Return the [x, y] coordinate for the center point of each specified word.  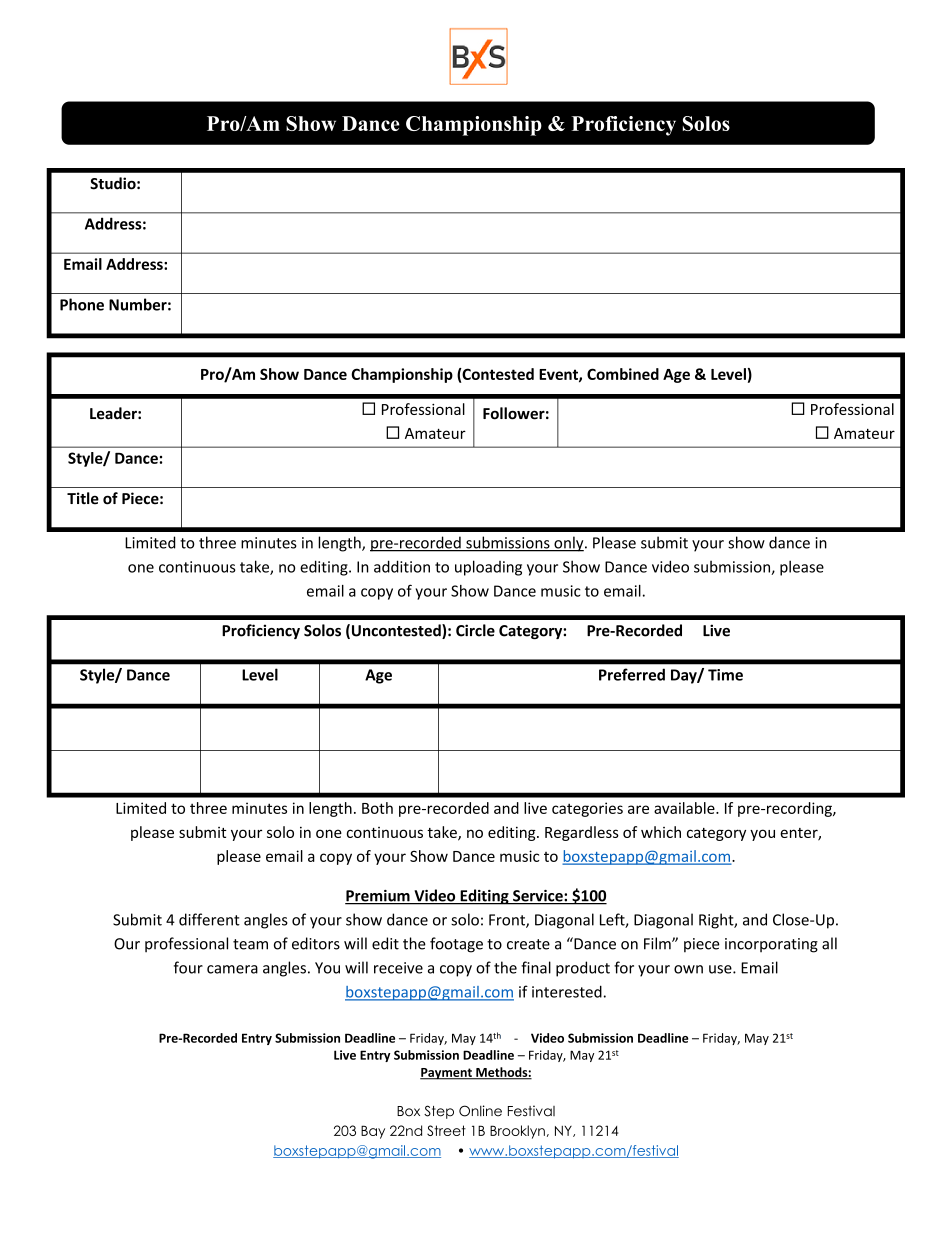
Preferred [632, 674]
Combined [623, 374]
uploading [488, 568]
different [209, 919]
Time [725, 675]
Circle [475, 630]
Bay [373, 1132]
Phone [82, 304]
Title [83, 498]
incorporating [771, 945]
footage [456, 945]
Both [377, 808]
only [569, 544]
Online [480, 1111]
